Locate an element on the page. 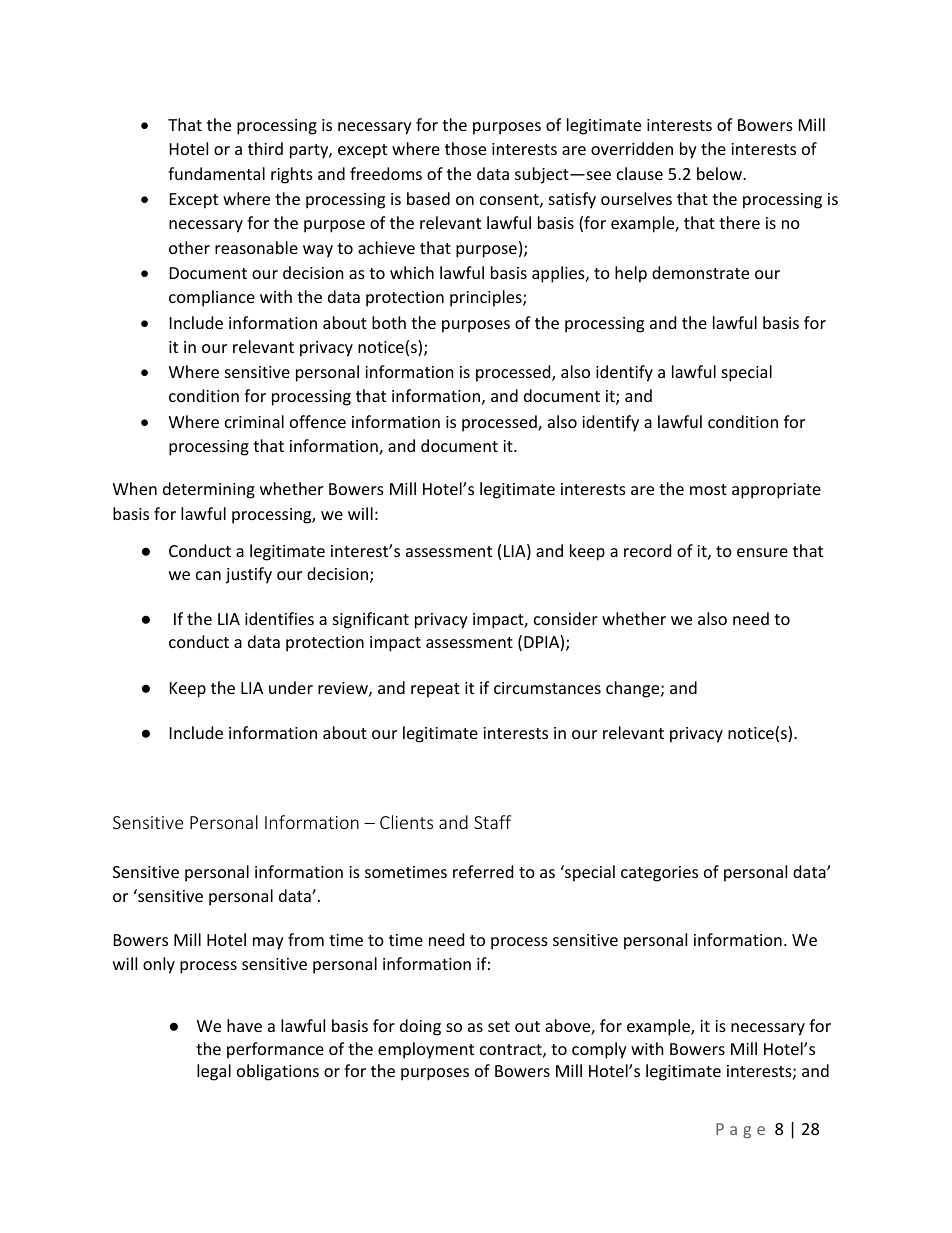 This image has width=952, height=1233. those is located at coordinates (465, 148).
